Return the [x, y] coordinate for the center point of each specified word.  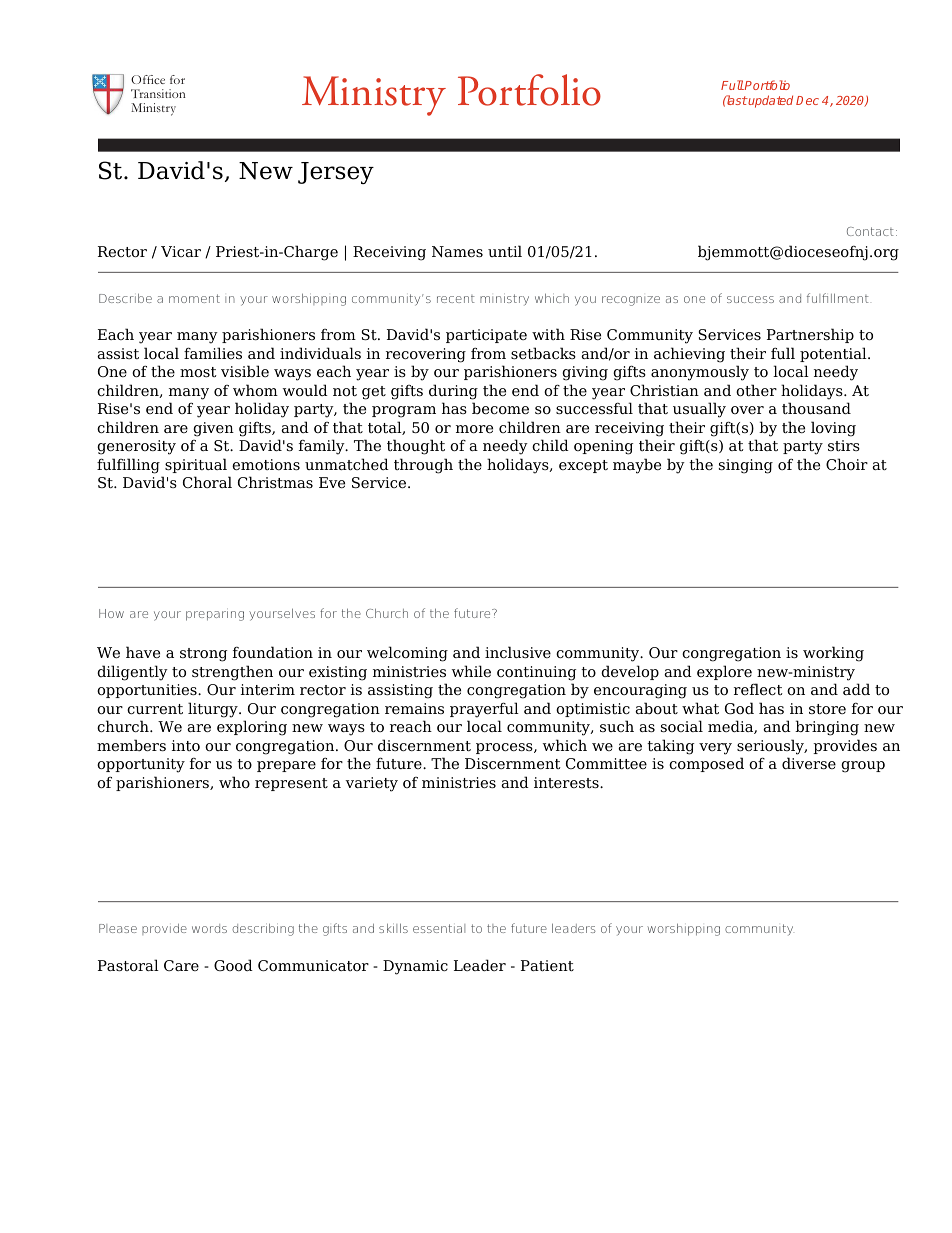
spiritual [196, 465]
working [833, 654]
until [505, 251]
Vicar [181, 251]
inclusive [518, 652]
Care [181, 965]
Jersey [336, 173]
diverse [809, 763]
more [474, 429]
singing [746, 466]
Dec [807, 100]
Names [457, 252]
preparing [215, 616]
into [186, 745]
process [505, 748]
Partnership [810, 335]
